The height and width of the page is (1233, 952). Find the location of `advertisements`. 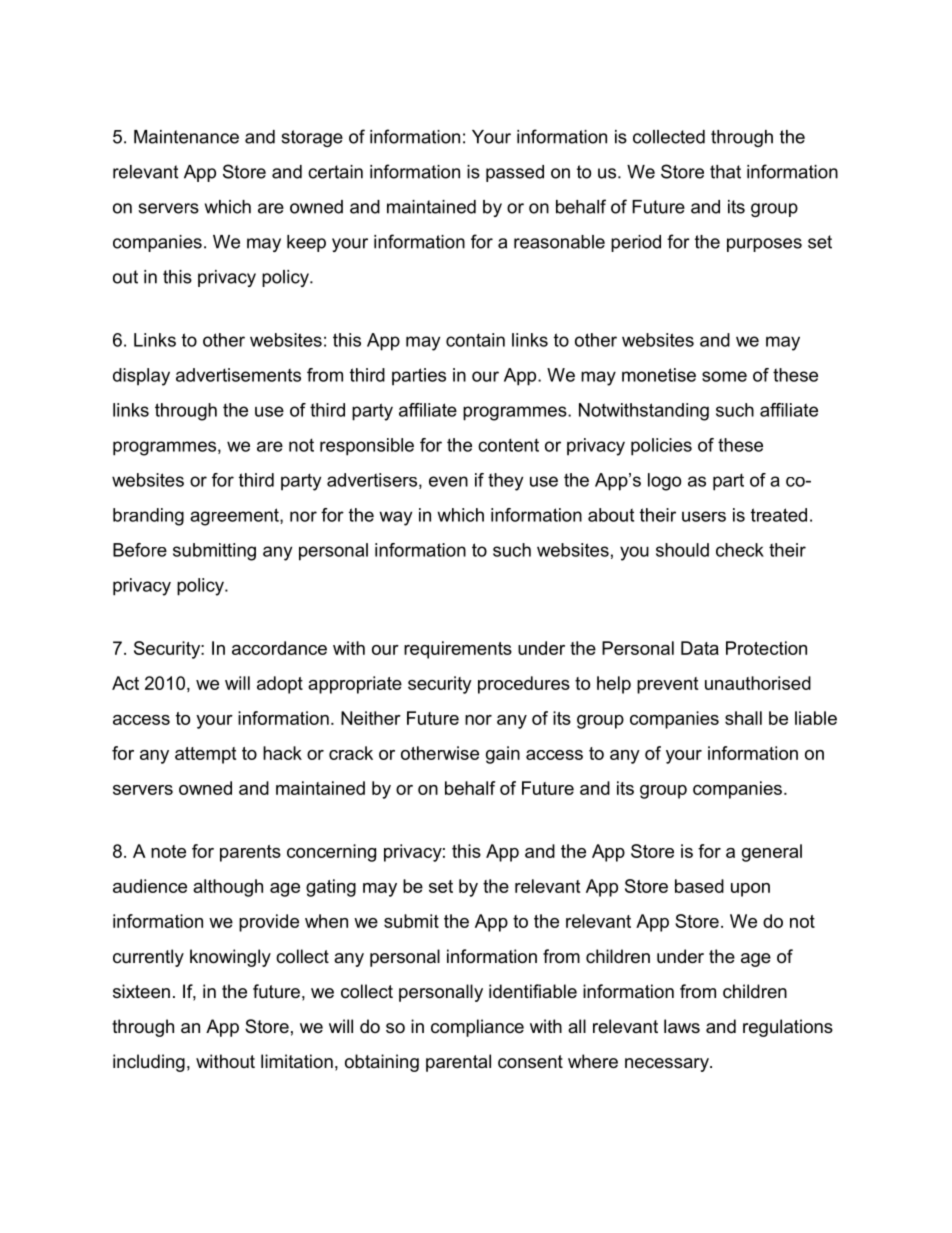

advertisements is located at coordinates (238, 375).
